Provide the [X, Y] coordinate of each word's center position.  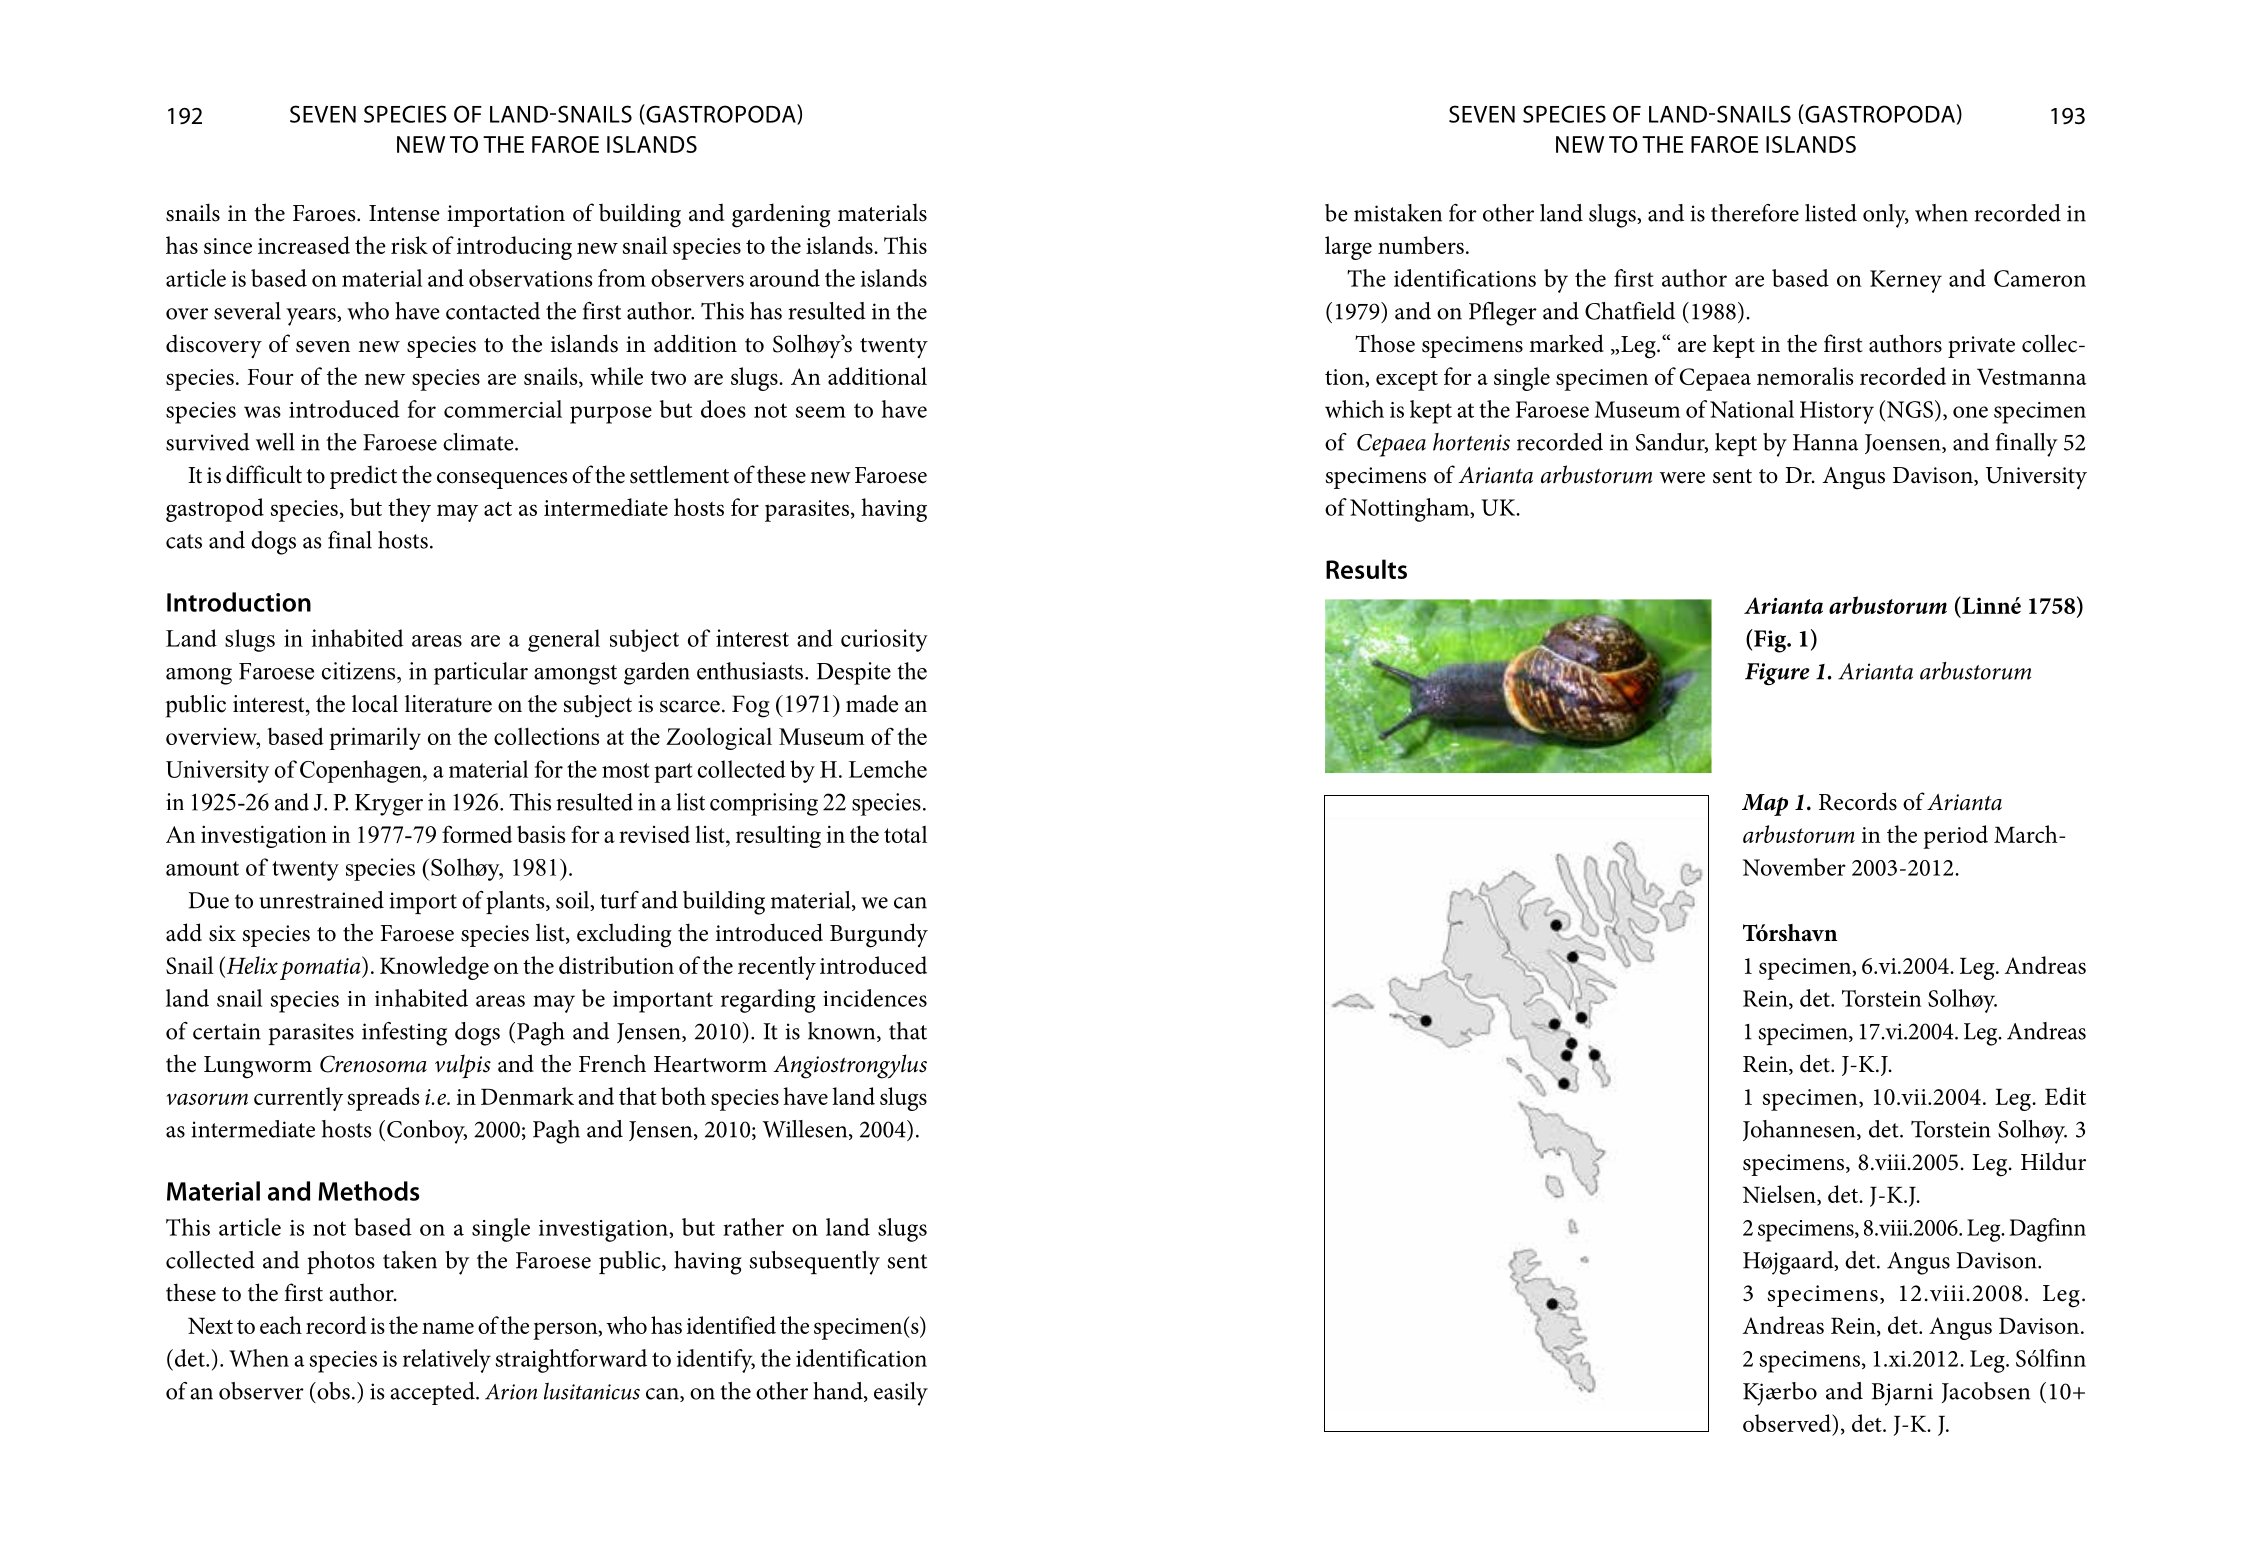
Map [1765, 805]
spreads [384, 1099]
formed [477, 834]
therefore [1755, 213]
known [843, 1032]
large [1348, 248]
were [1682, 478]
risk [409, 245]
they [409, 510]
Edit [2065, 1096]
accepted [433, 1393]
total [905, 834]
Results [1366, 569]
